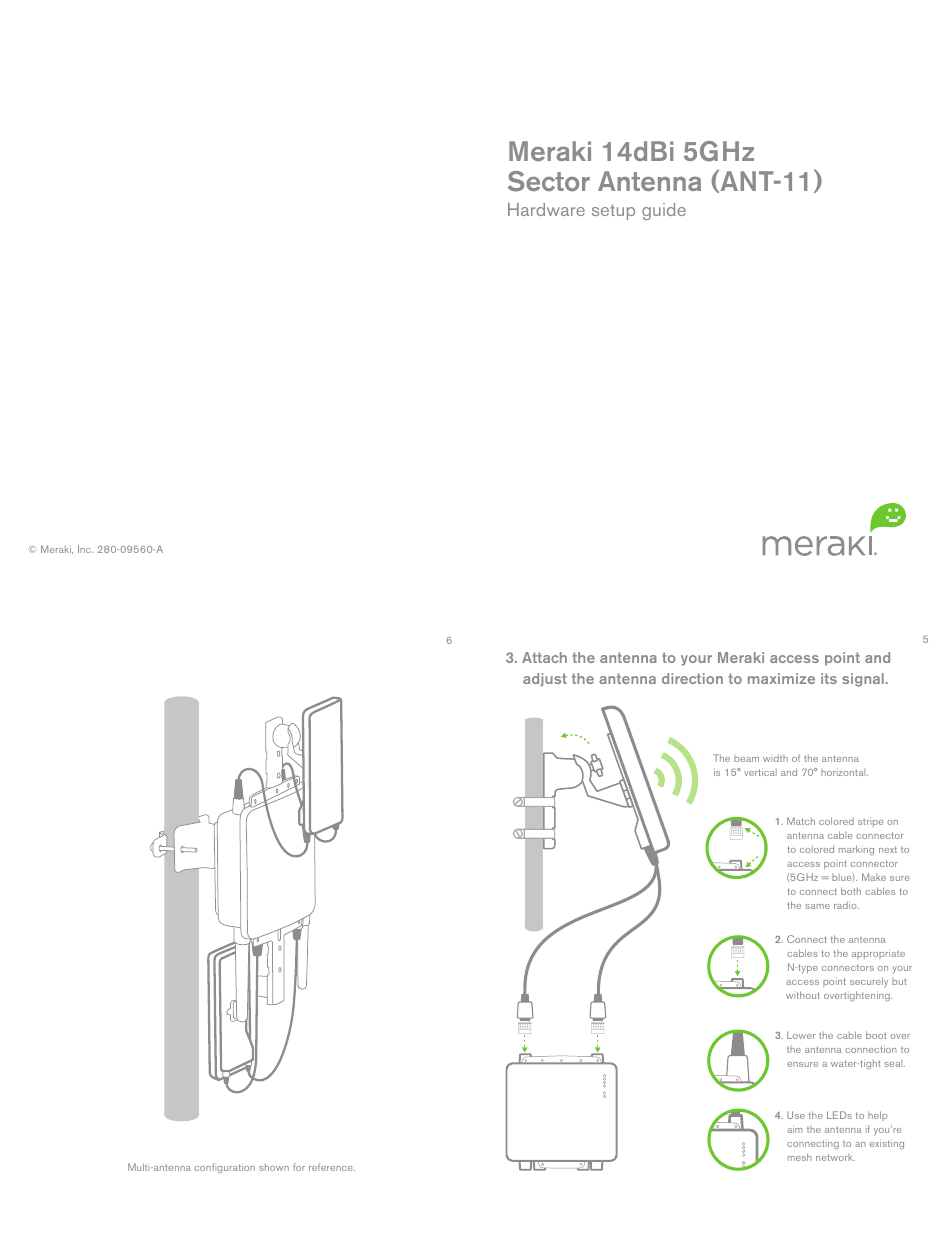 The height and width of the document is (1233, 952). I want to click on shown, so click(274, 1167).
